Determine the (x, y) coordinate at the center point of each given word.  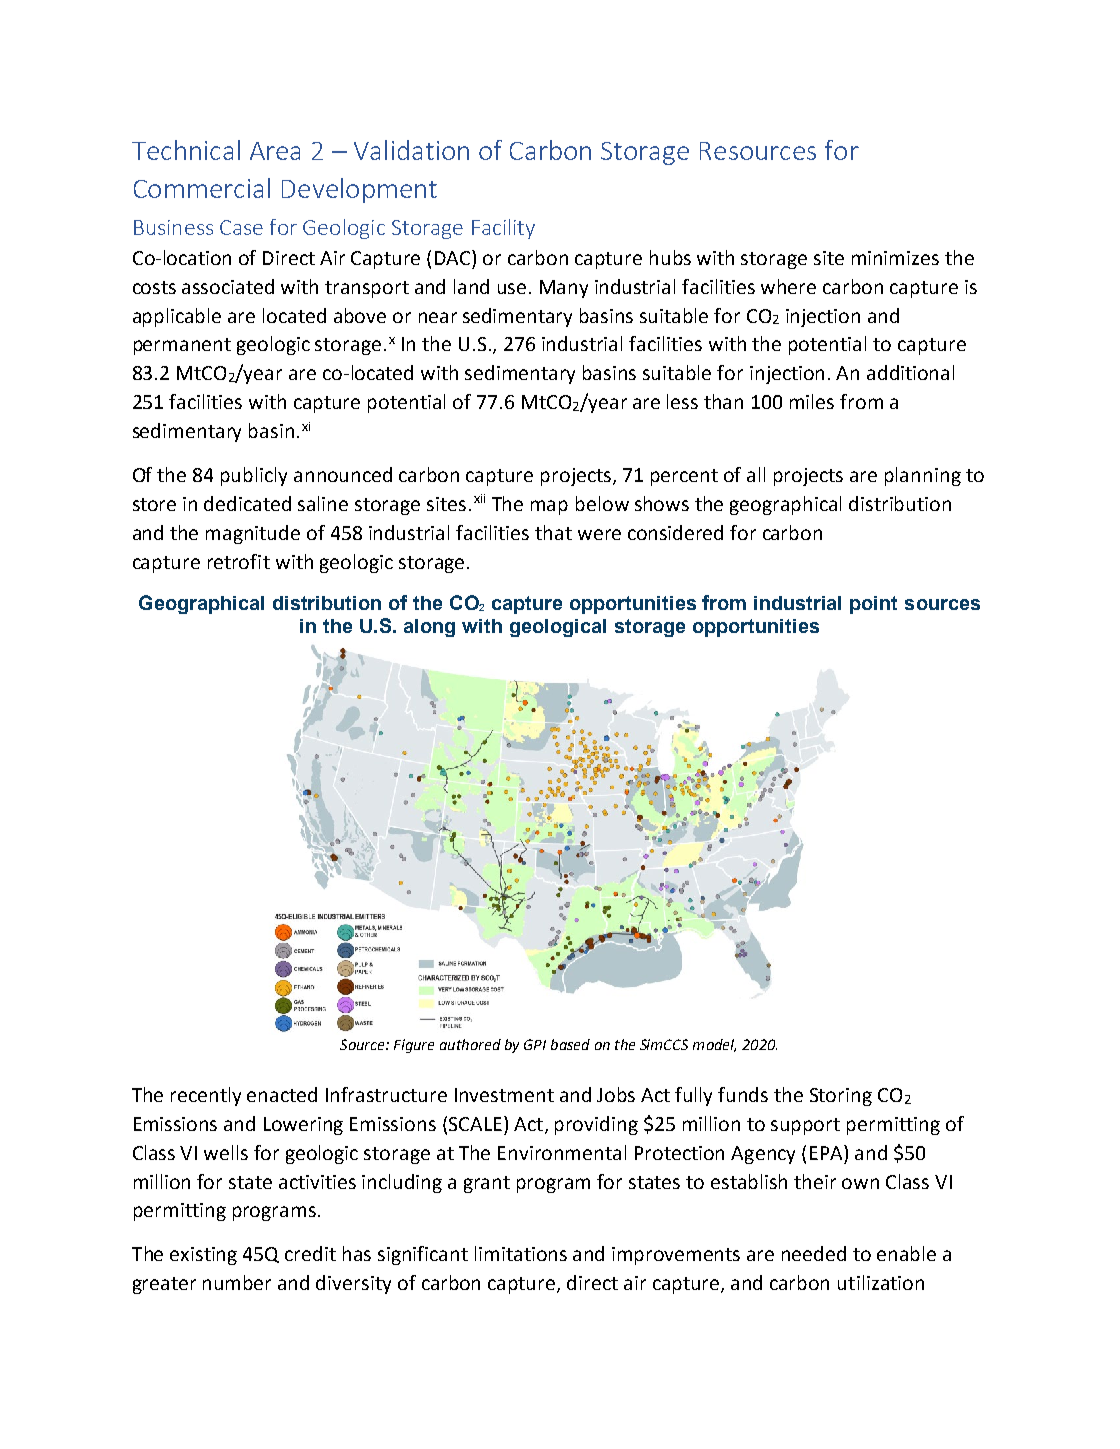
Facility (503, 229)
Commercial (202, 188)
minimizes (895, 258)
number (237, 1282)
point (873, 605)
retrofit (239, 561)
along (429, 628)
